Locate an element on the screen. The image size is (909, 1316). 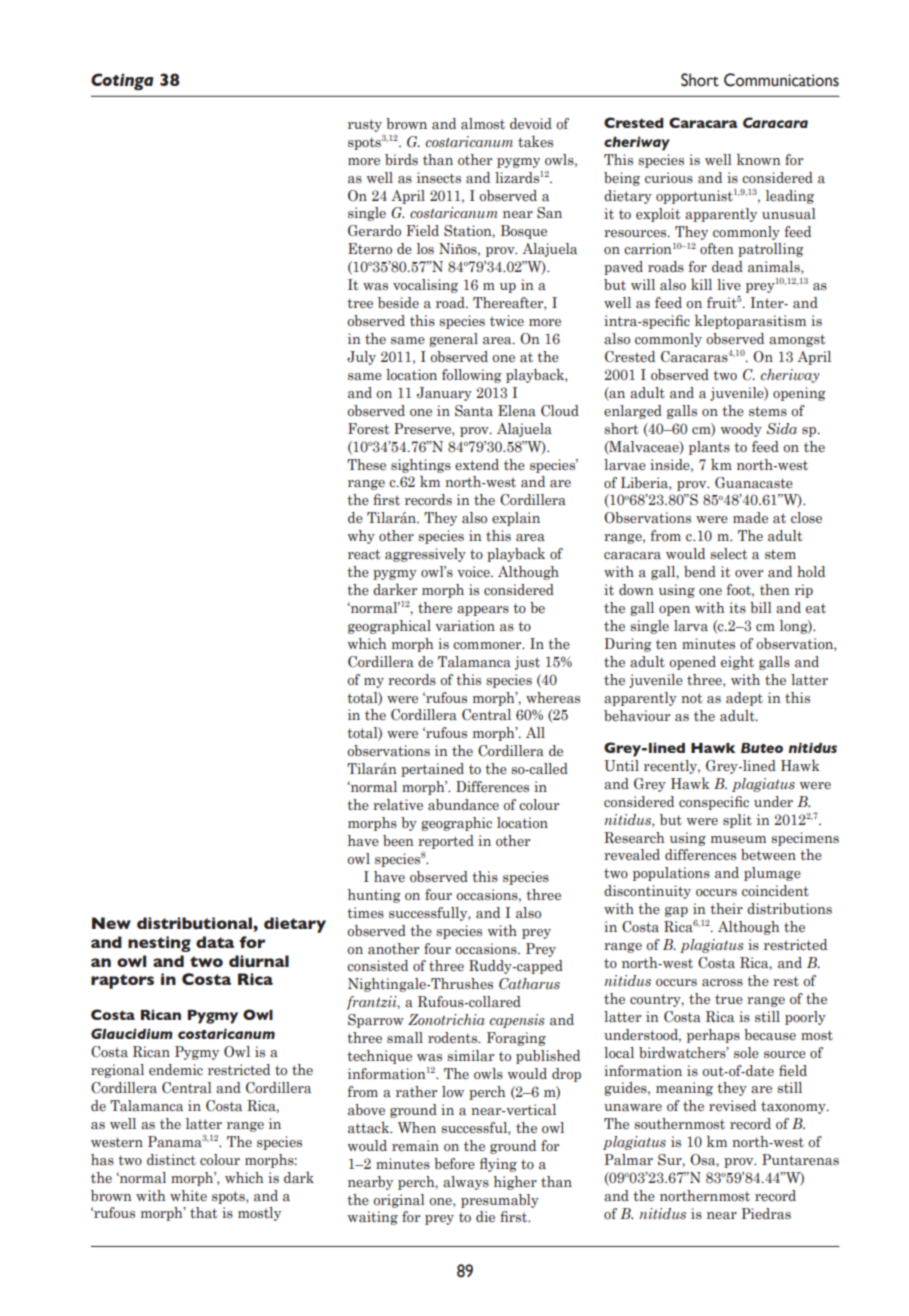
Guanacaste is located at coordinates (754, 483).
